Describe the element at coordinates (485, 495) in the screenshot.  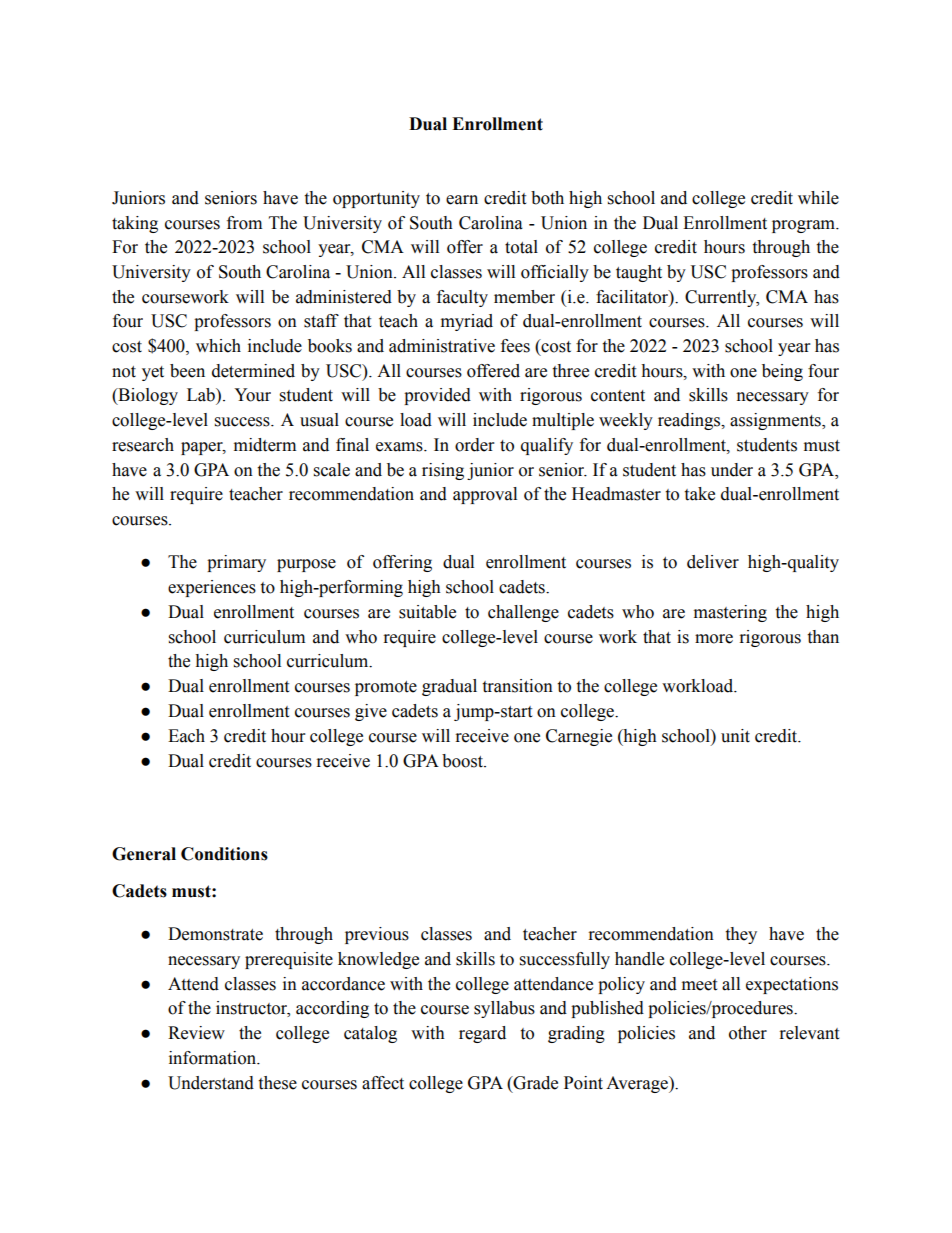
I see `approval` at that location.
